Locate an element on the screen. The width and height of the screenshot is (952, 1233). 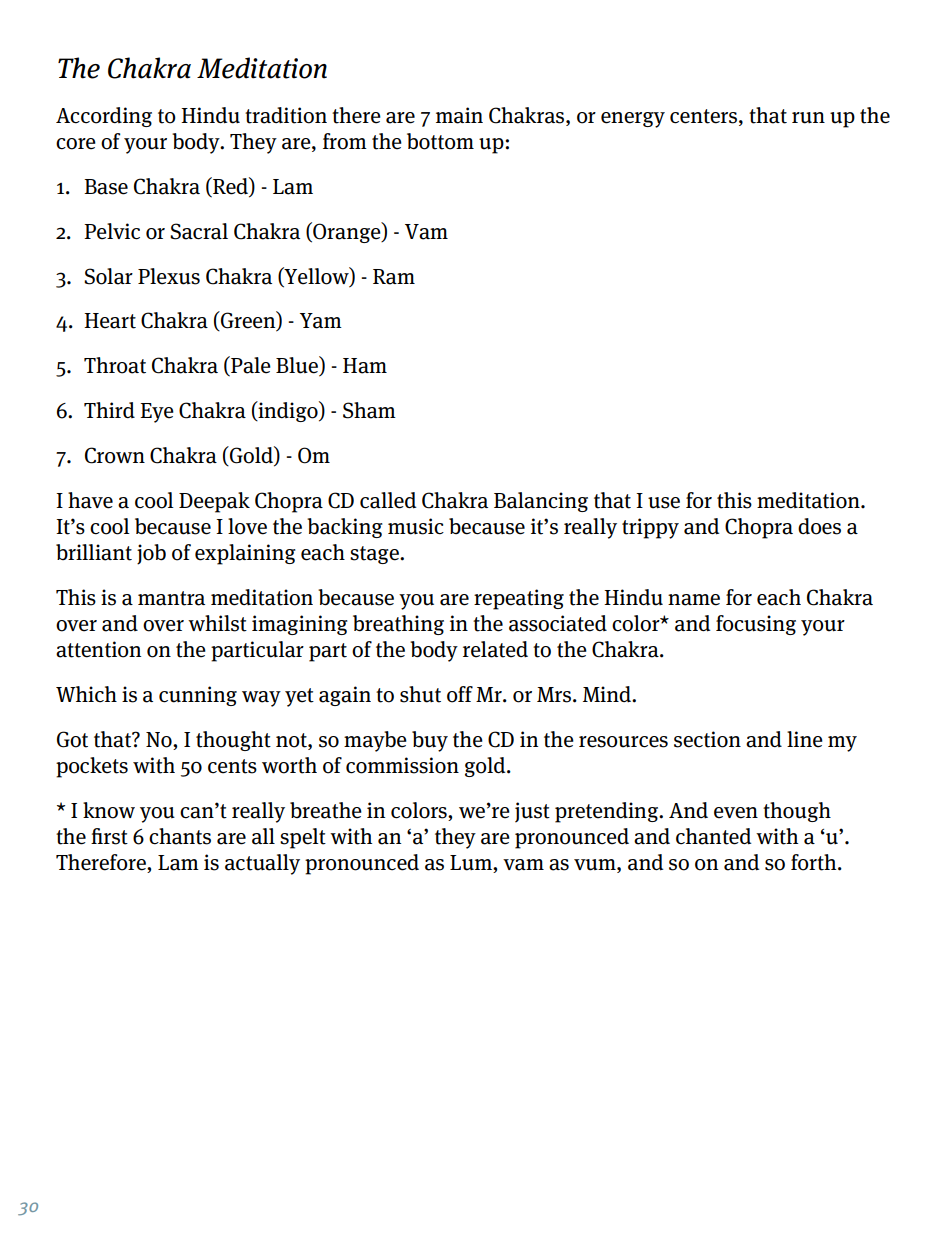
called is located at coordinates (388, 500).
